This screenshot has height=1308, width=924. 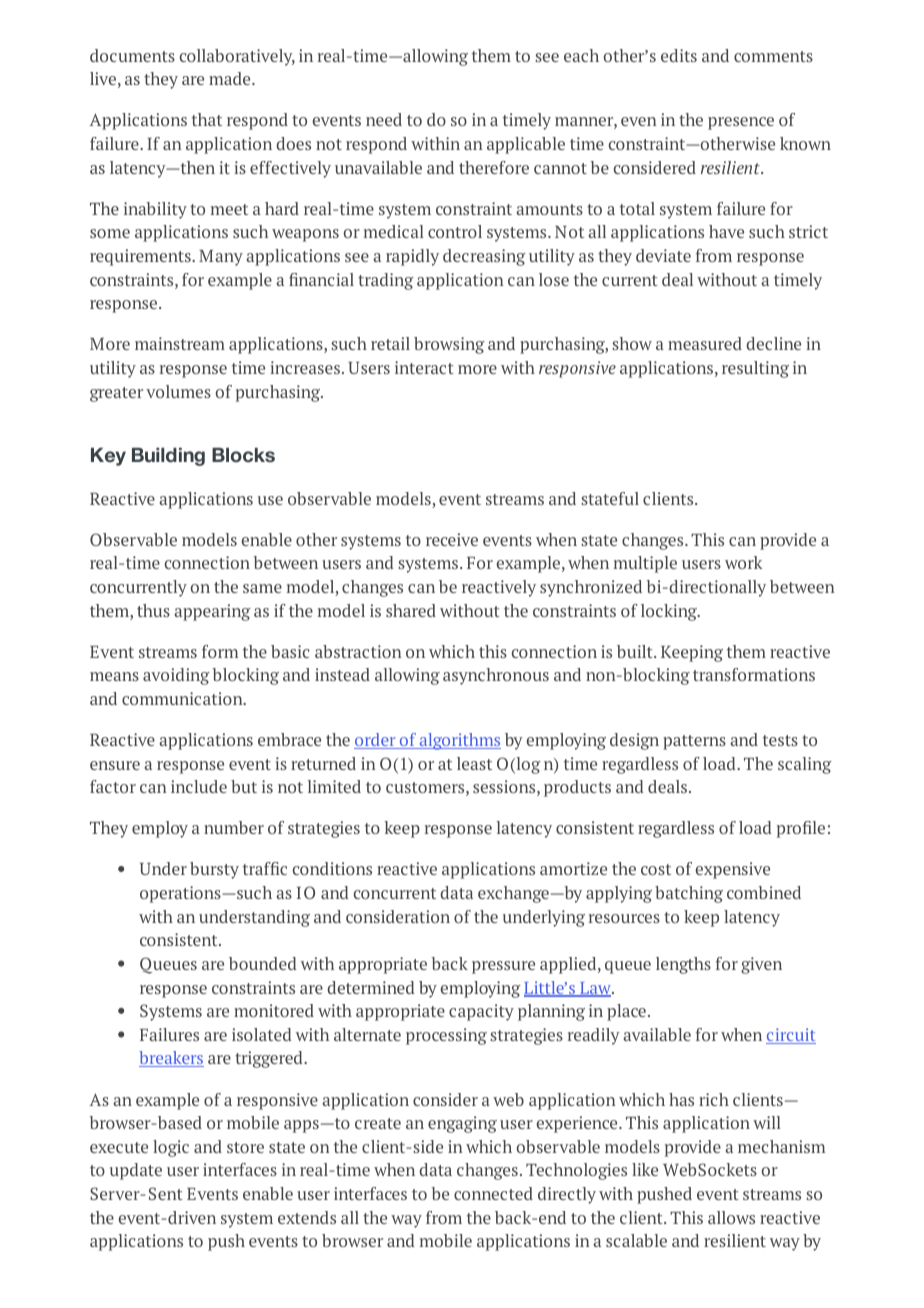 What do you see at coordinates (136, 1171) in the screenshot?
I see `update` at bounding box center [136, 1171].
